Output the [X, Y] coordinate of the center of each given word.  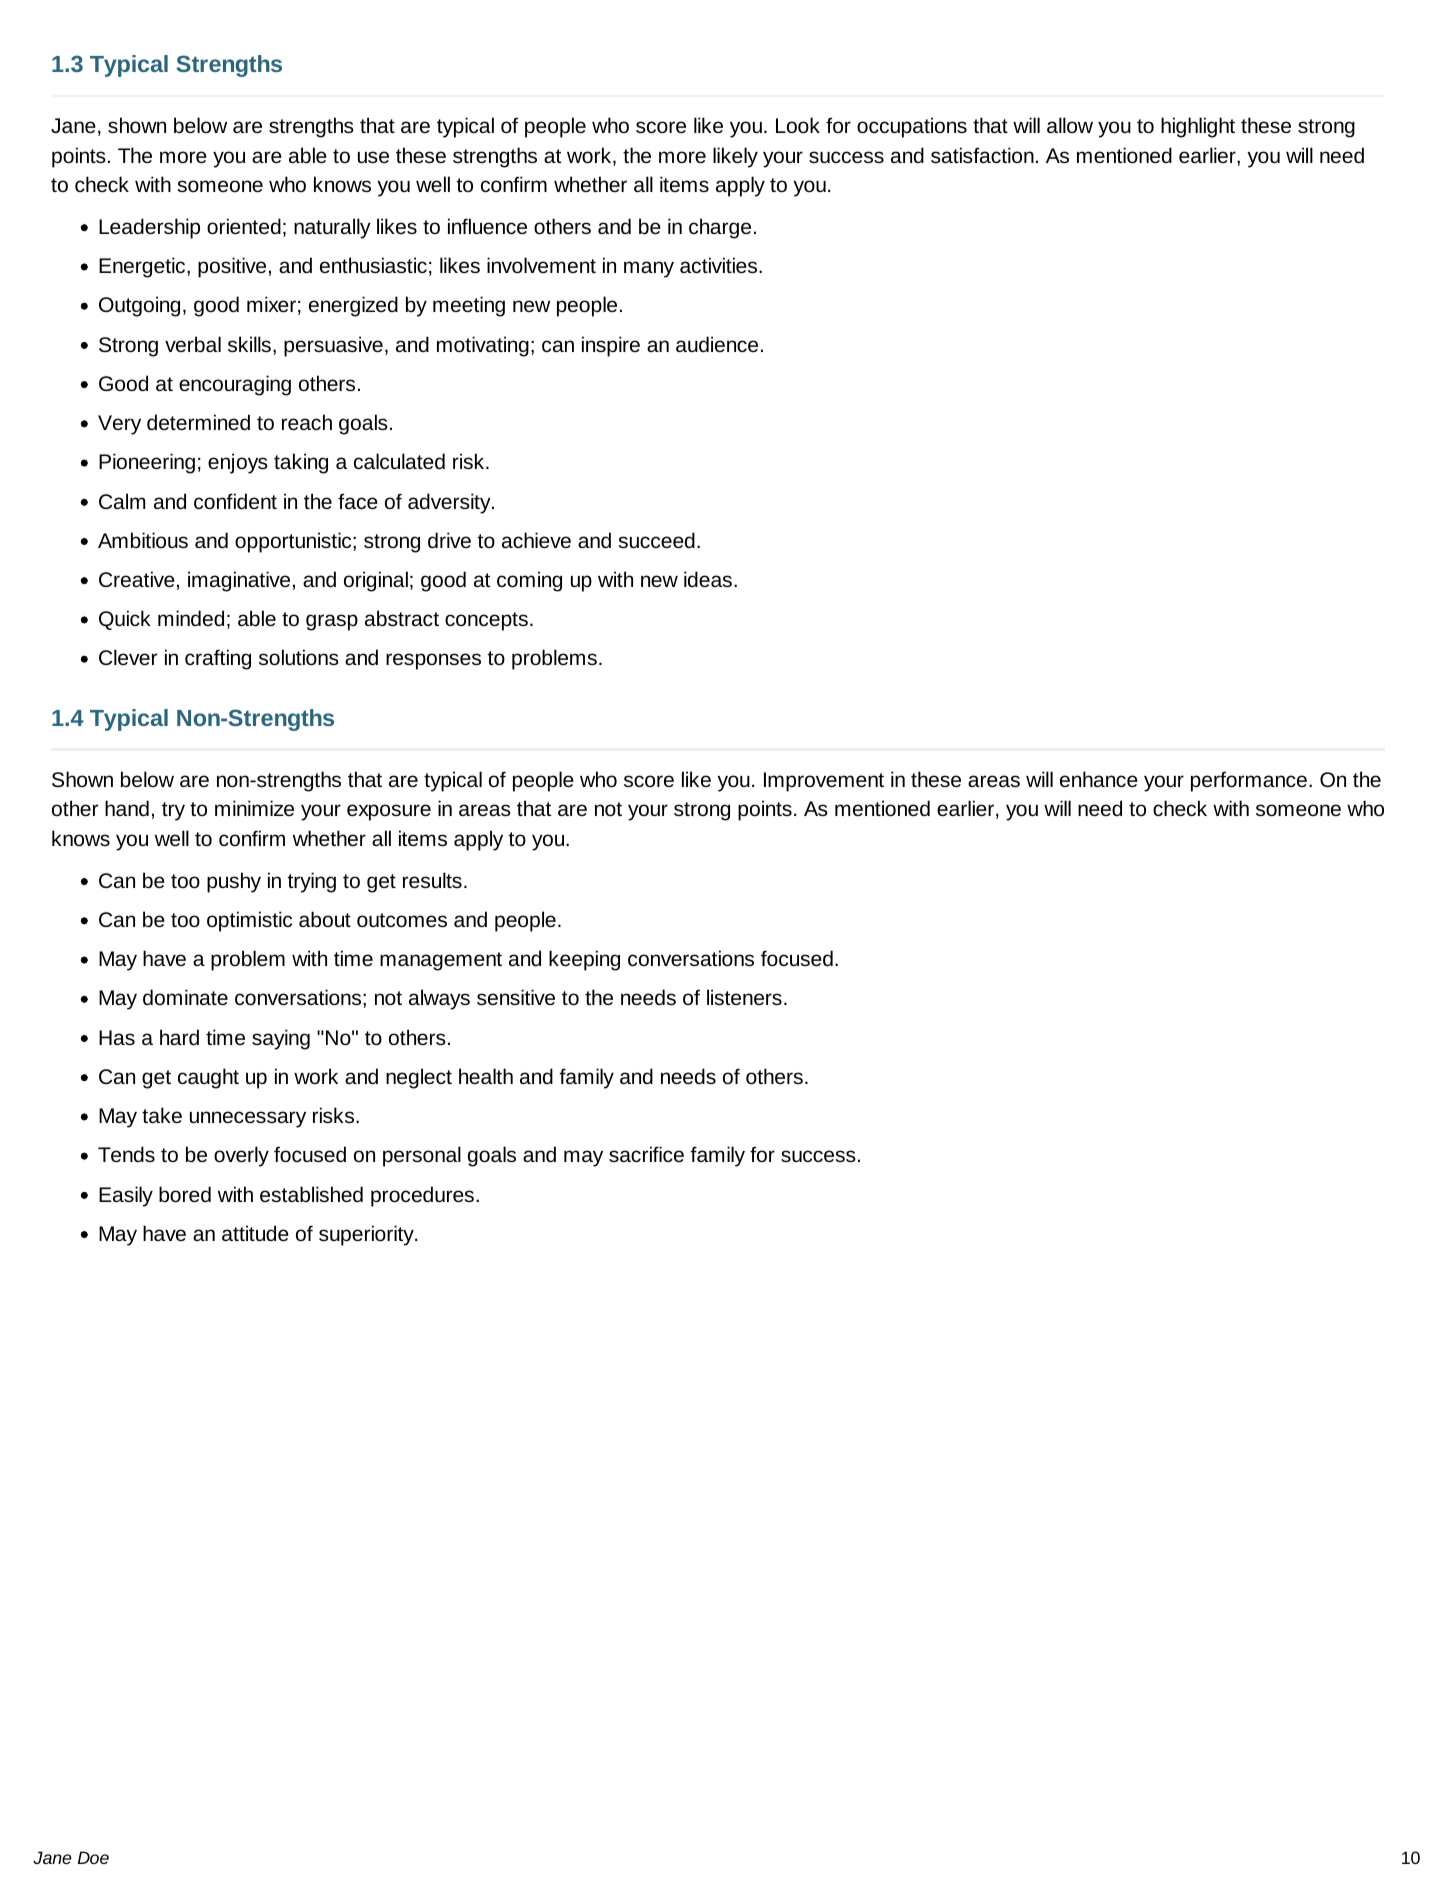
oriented [244, 226]
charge [720, 228]
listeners [744, 997]
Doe [93, 1857]
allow [1070, 125]
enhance [1099, 779]
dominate [185, 997]
